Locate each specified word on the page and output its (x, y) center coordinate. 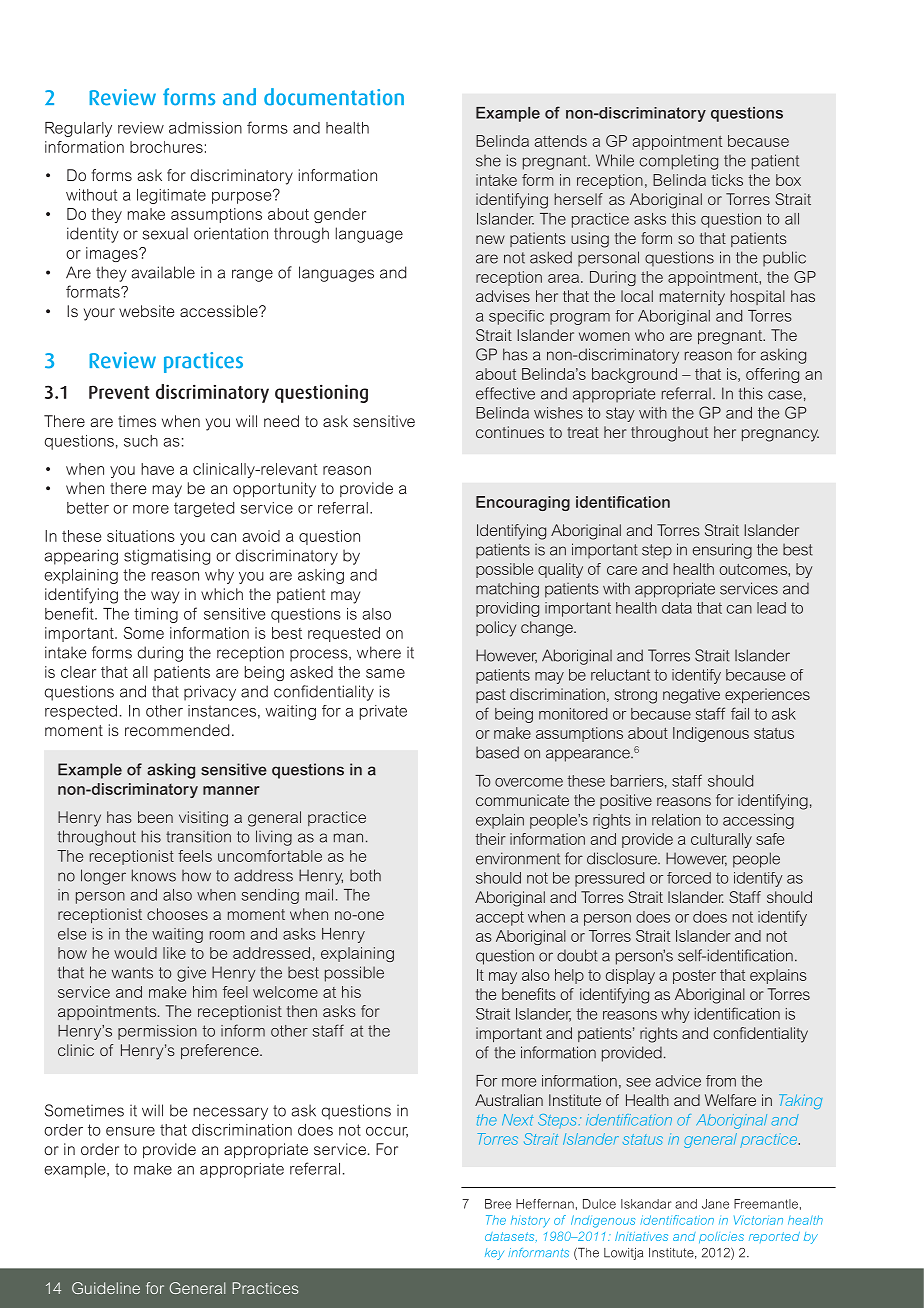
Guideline (106, 1288)
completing (678, 162)
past (491, 696)
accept (500, 918)
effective (505, 393)
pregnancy (780, 435)
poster (694, 977)
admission (205, 128)
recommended (177, 730)
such (141, 441)
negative (691, 696)
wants (132, 973)
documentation (334, 97)
